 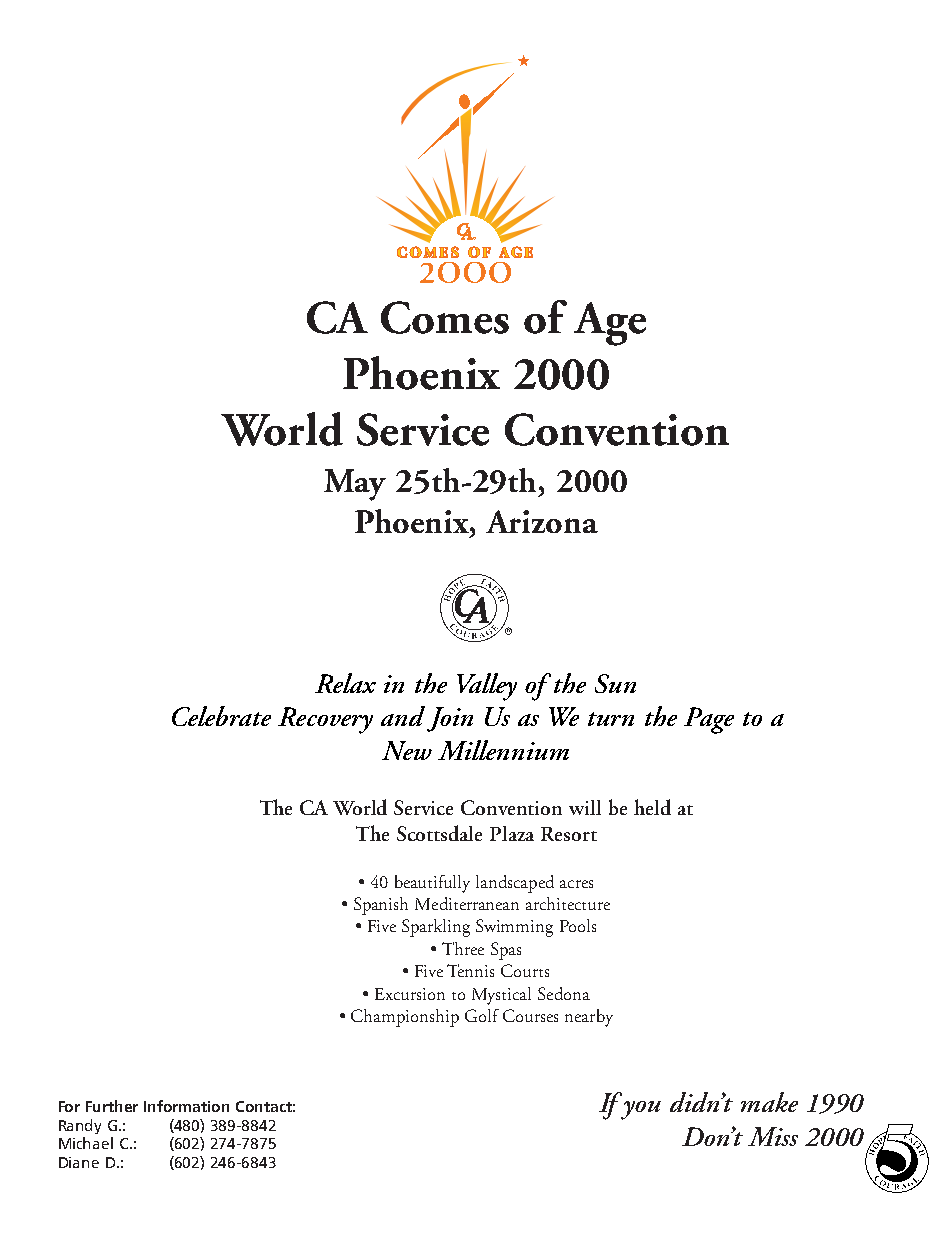 What do you see at coordinates (709, 720) in the screenshot?
I see `Page` at bounding box center [709, 720].
